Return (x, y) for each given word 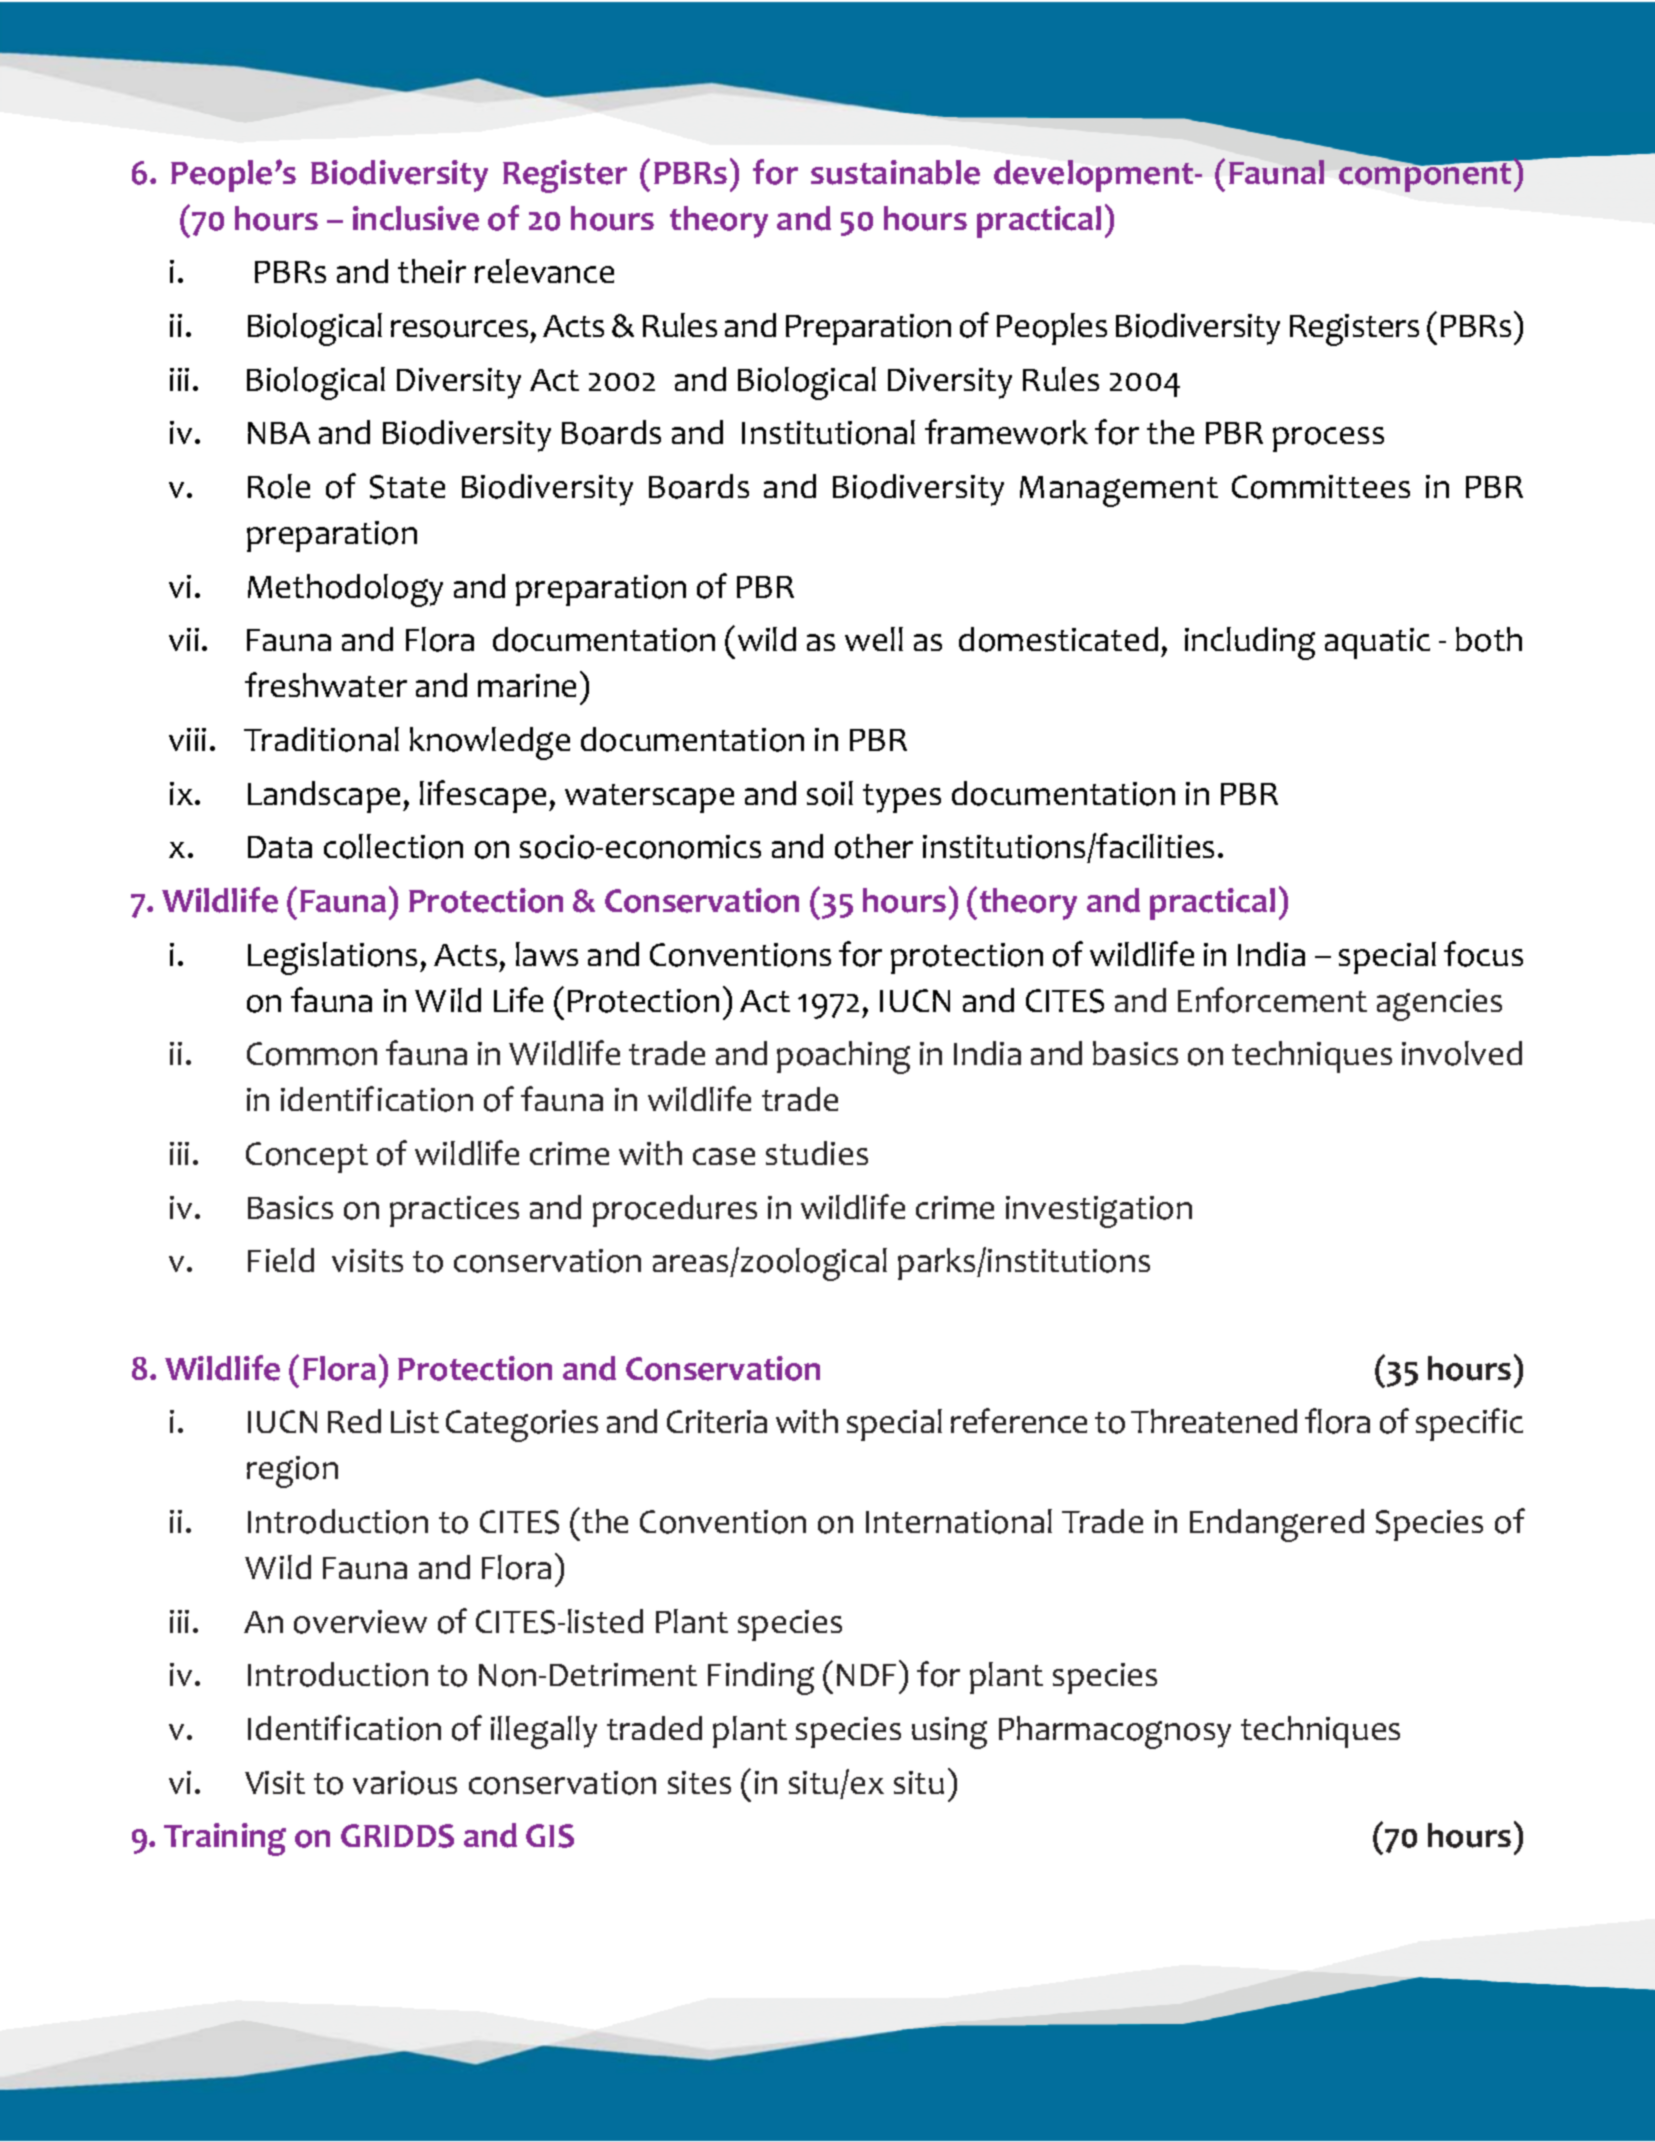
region (292, 1472)
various (405, 1783)
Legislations (332, 958)
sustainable (895, 172)
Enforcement (1272, 1000)
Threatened (1214, 1421)
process (1328, 439)
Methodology (345, 590)
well (874, 639)
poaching (843, 1057)
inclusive (416, 218)
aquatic (1377, 643)
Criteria (717, 1421)
